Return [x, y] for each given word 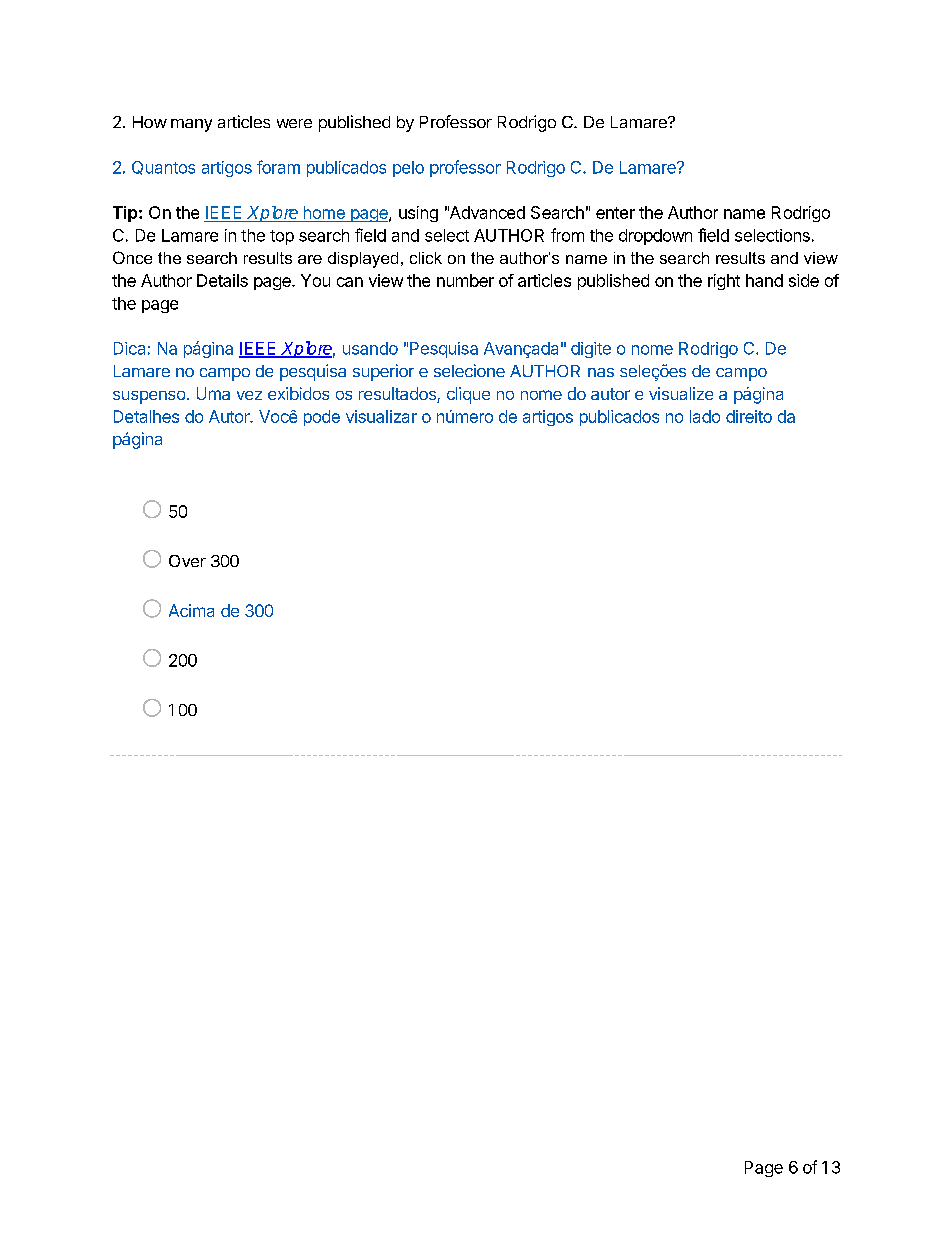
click [426, 258]
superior [383, 372]
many [191, 125]
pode [322, 418]
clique [468, 395]
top [282, 237]
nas [601, 372]
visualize [681, 393]
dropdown [655, 237]
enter [615, 213]
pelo [408, 169]
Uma [213, 393]
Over [187, 561]
